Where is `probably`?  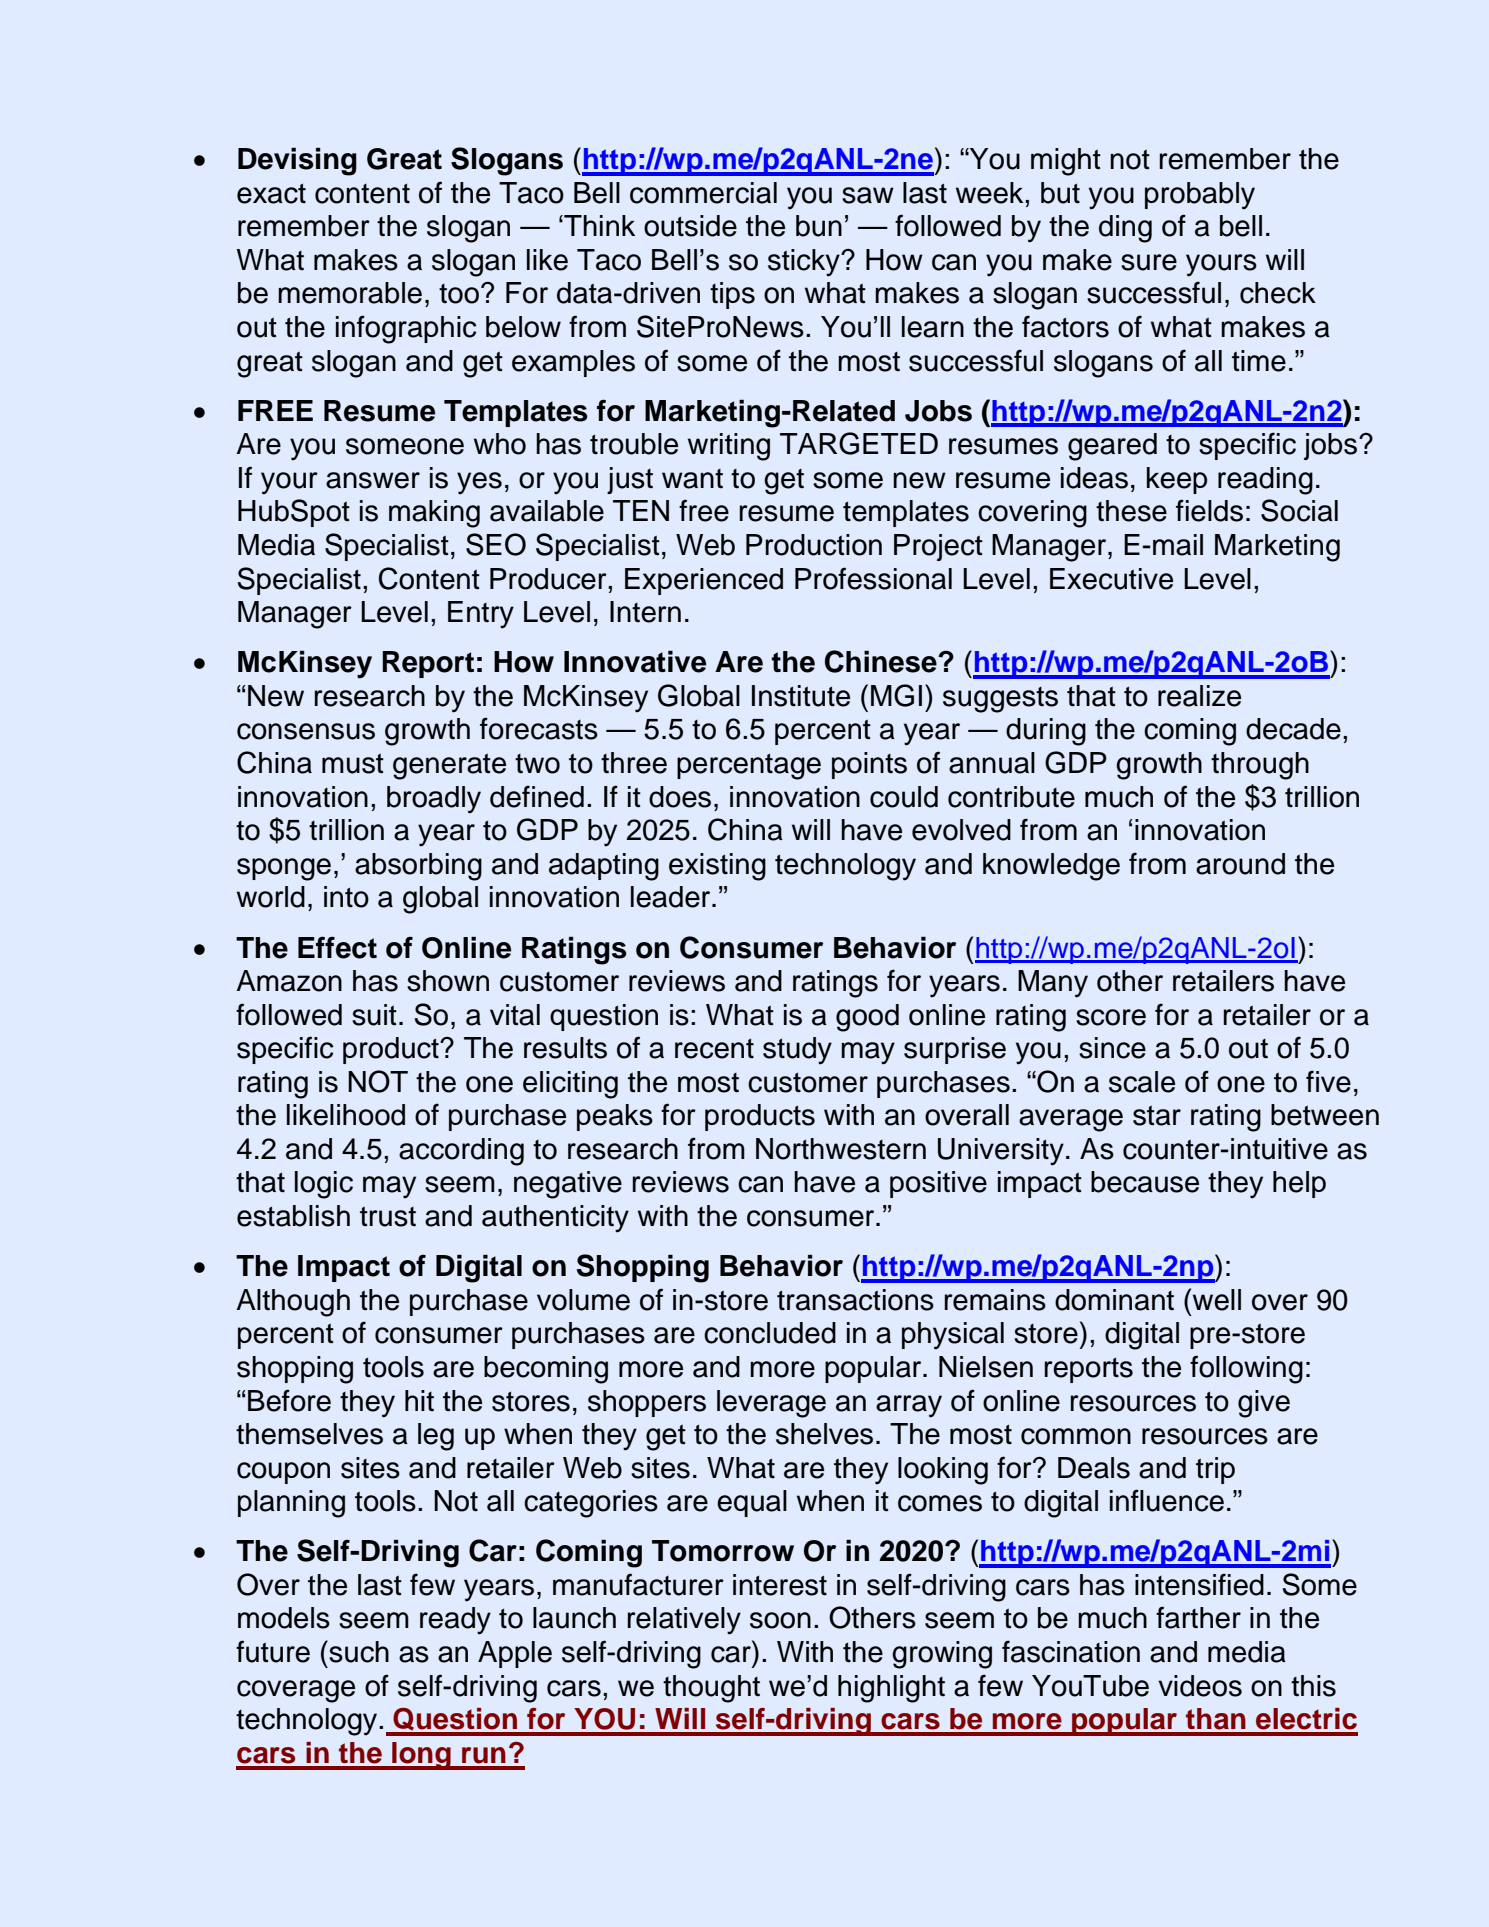
probably is located at coordinates (1200, 196).
